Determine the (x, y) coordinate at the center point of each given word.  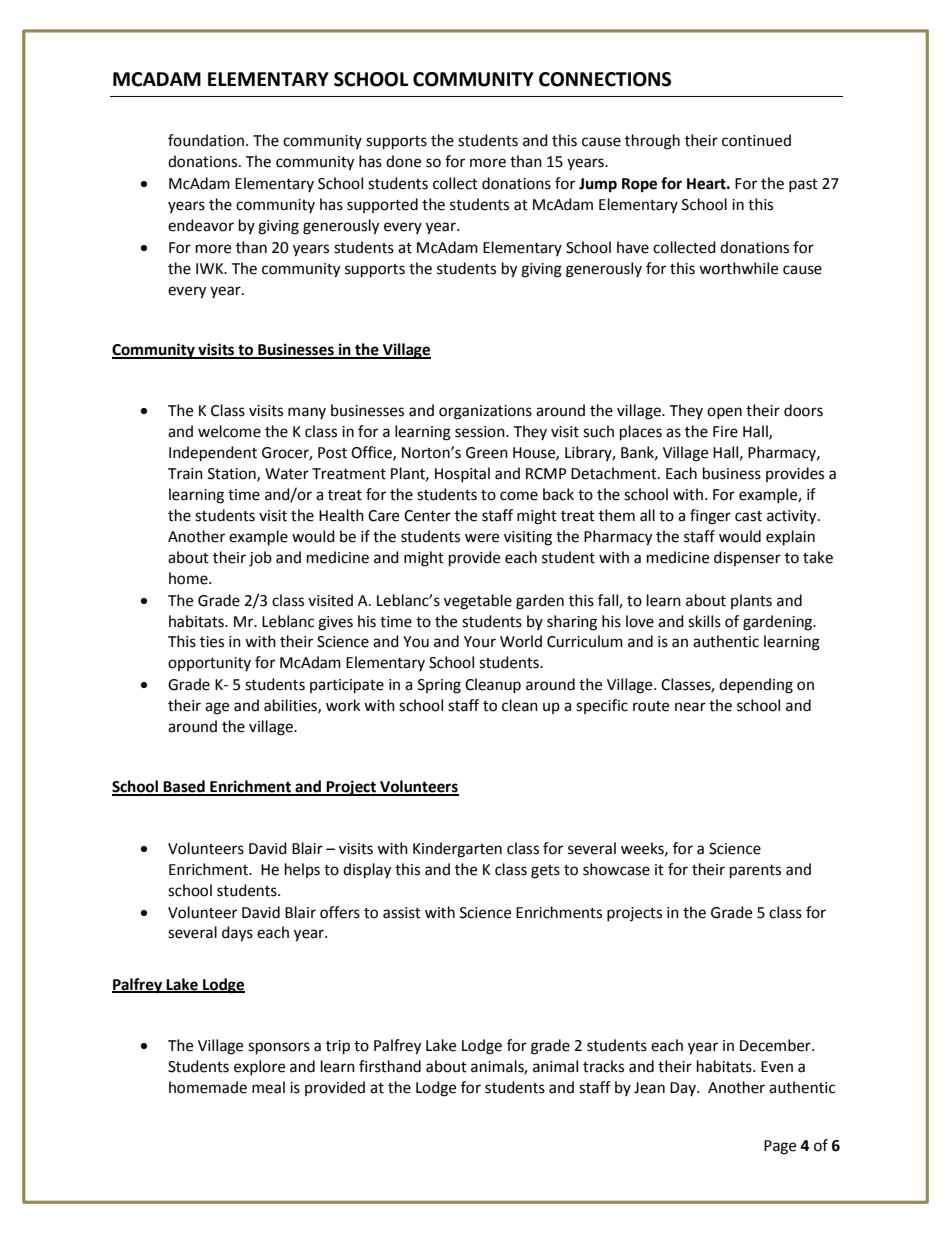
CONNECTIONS (605, 79)
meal (268, 1087)
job (260, 559)
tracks (603, 1066)
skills (704, 621)
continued (756, 140)
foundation (207, 140)
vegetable (478, 602)
